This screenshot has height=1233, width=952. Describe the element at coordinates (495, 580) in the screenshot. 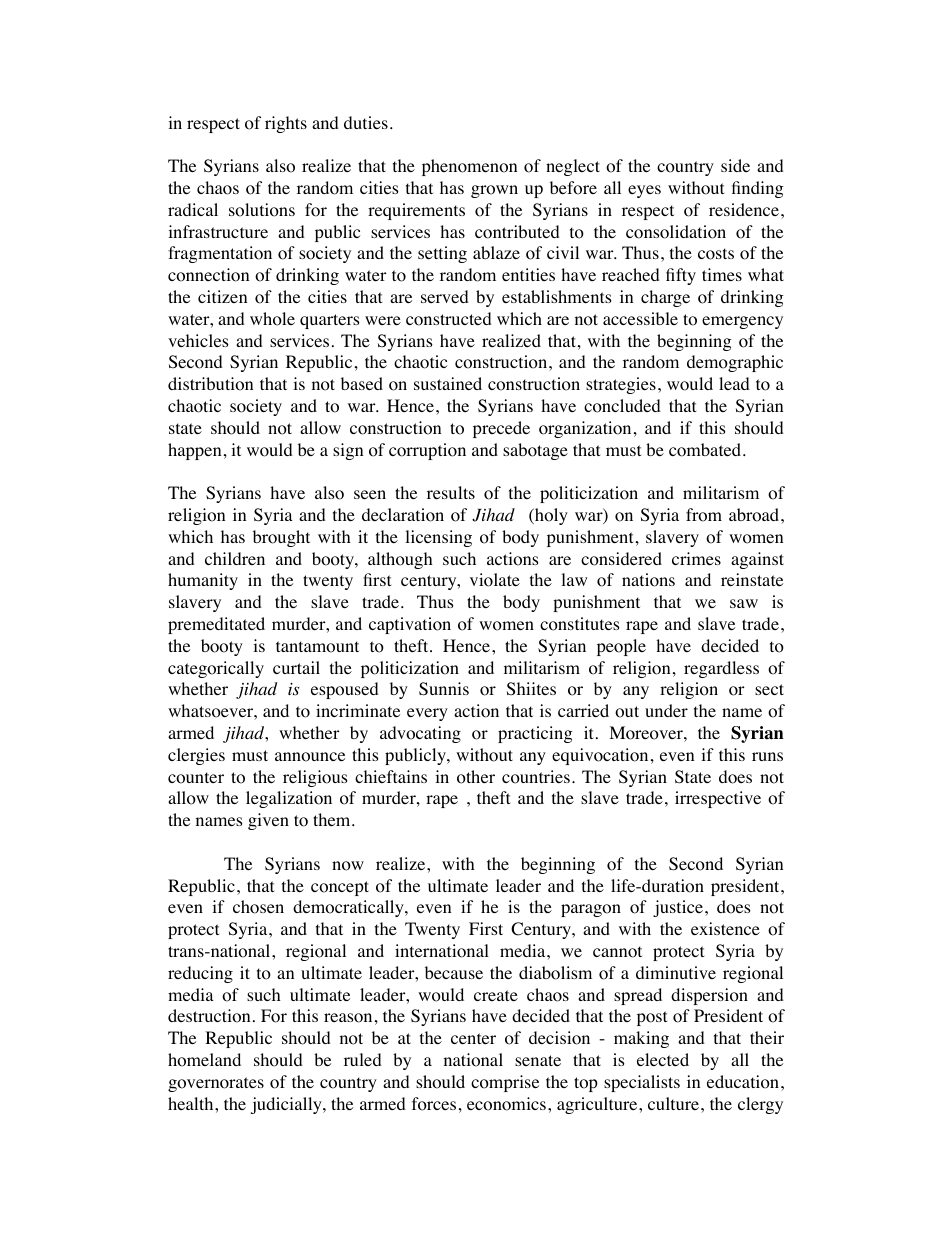

I see `violate` at that location.
